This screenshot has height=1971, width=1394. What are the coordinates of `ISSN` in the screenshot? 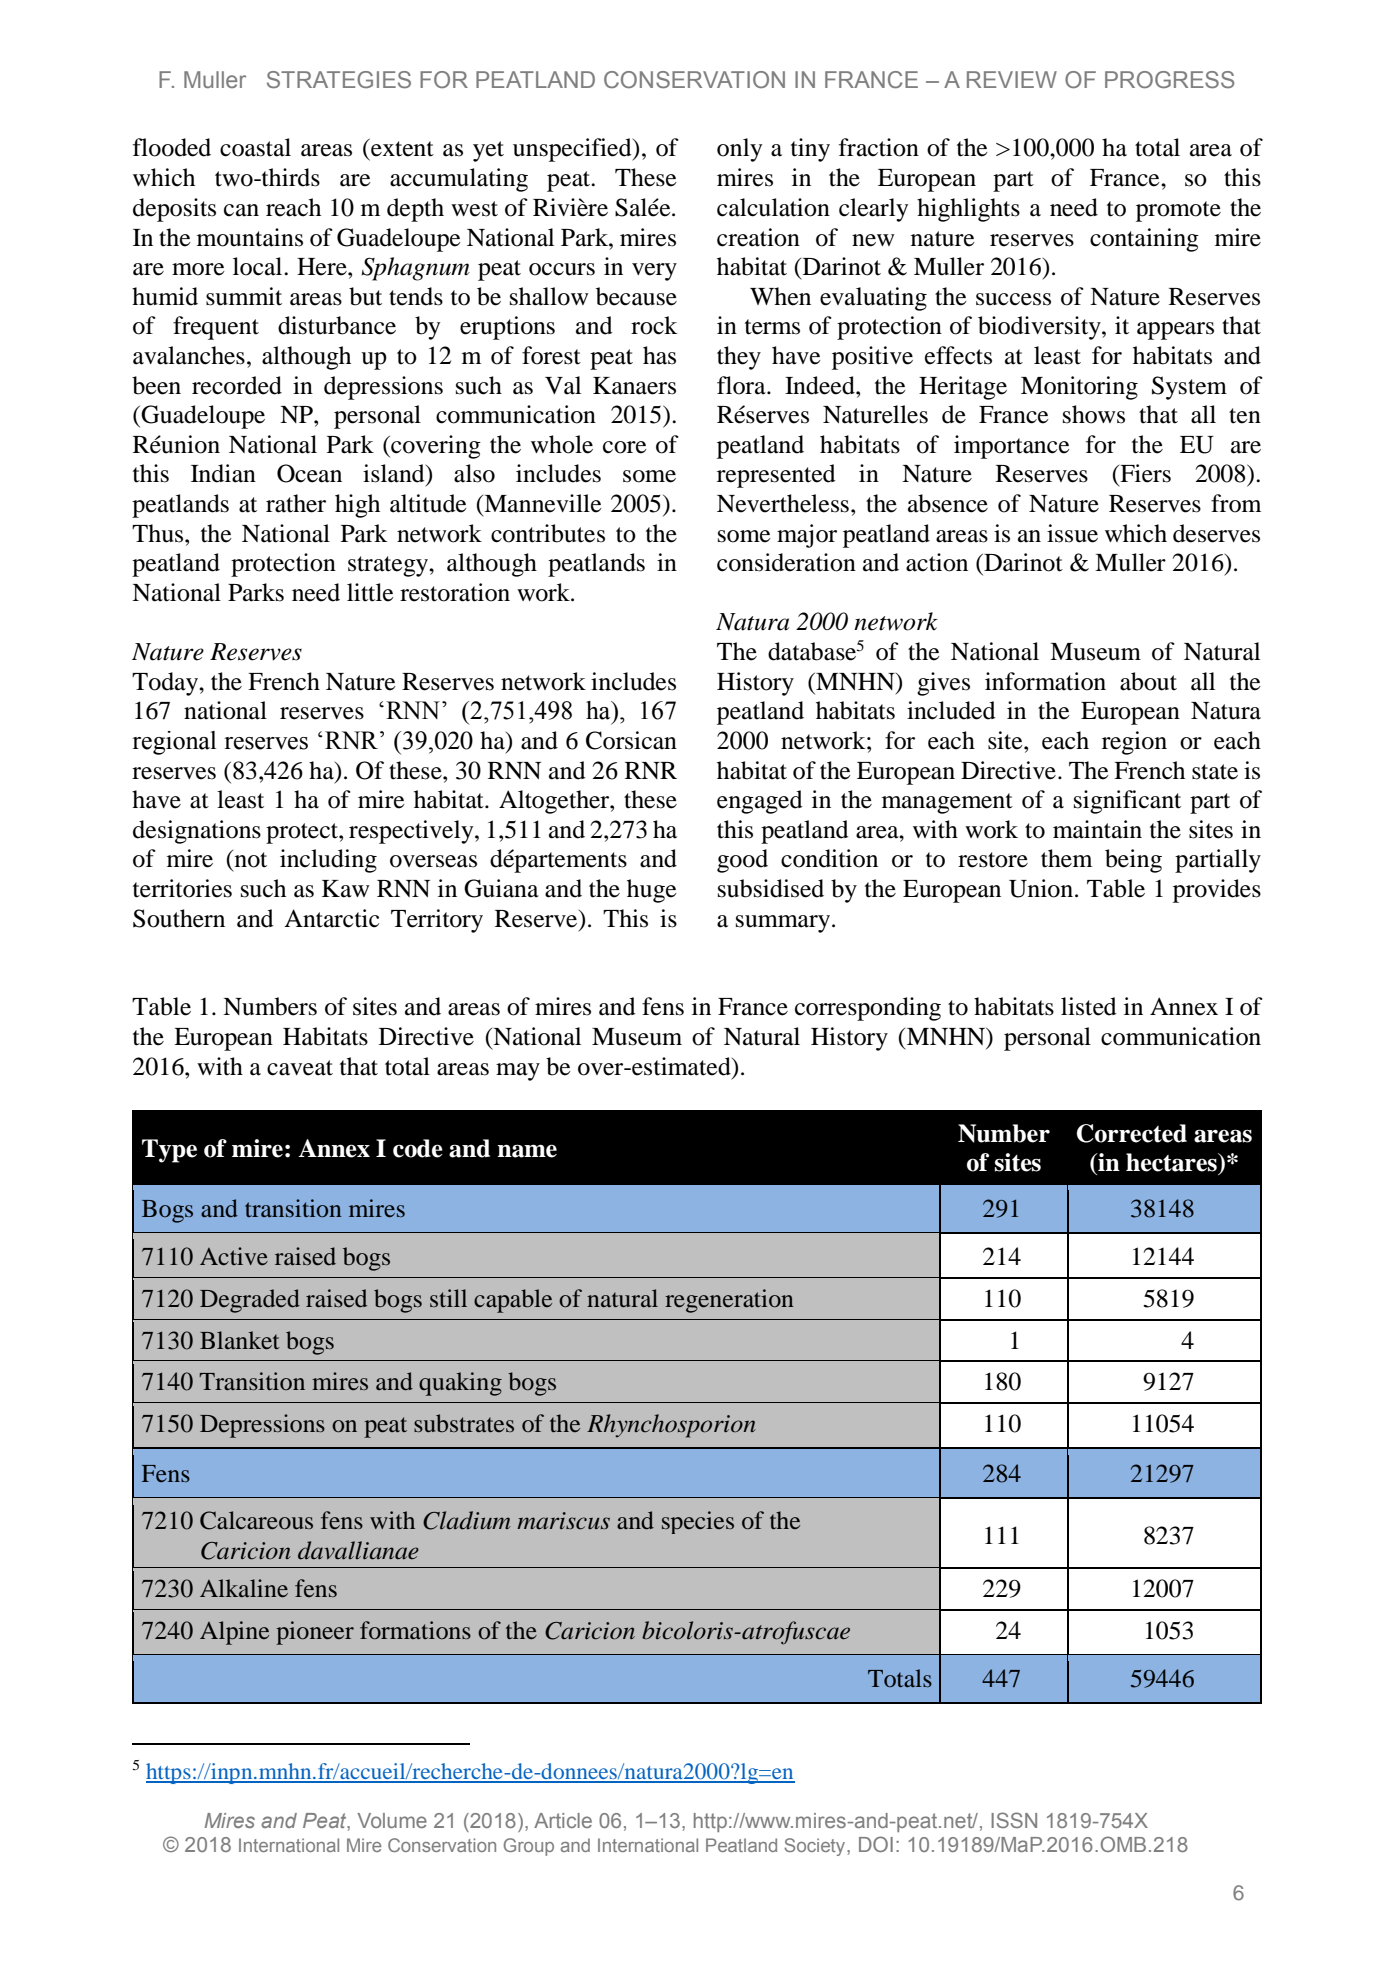 It's located at (1014, 1820).
